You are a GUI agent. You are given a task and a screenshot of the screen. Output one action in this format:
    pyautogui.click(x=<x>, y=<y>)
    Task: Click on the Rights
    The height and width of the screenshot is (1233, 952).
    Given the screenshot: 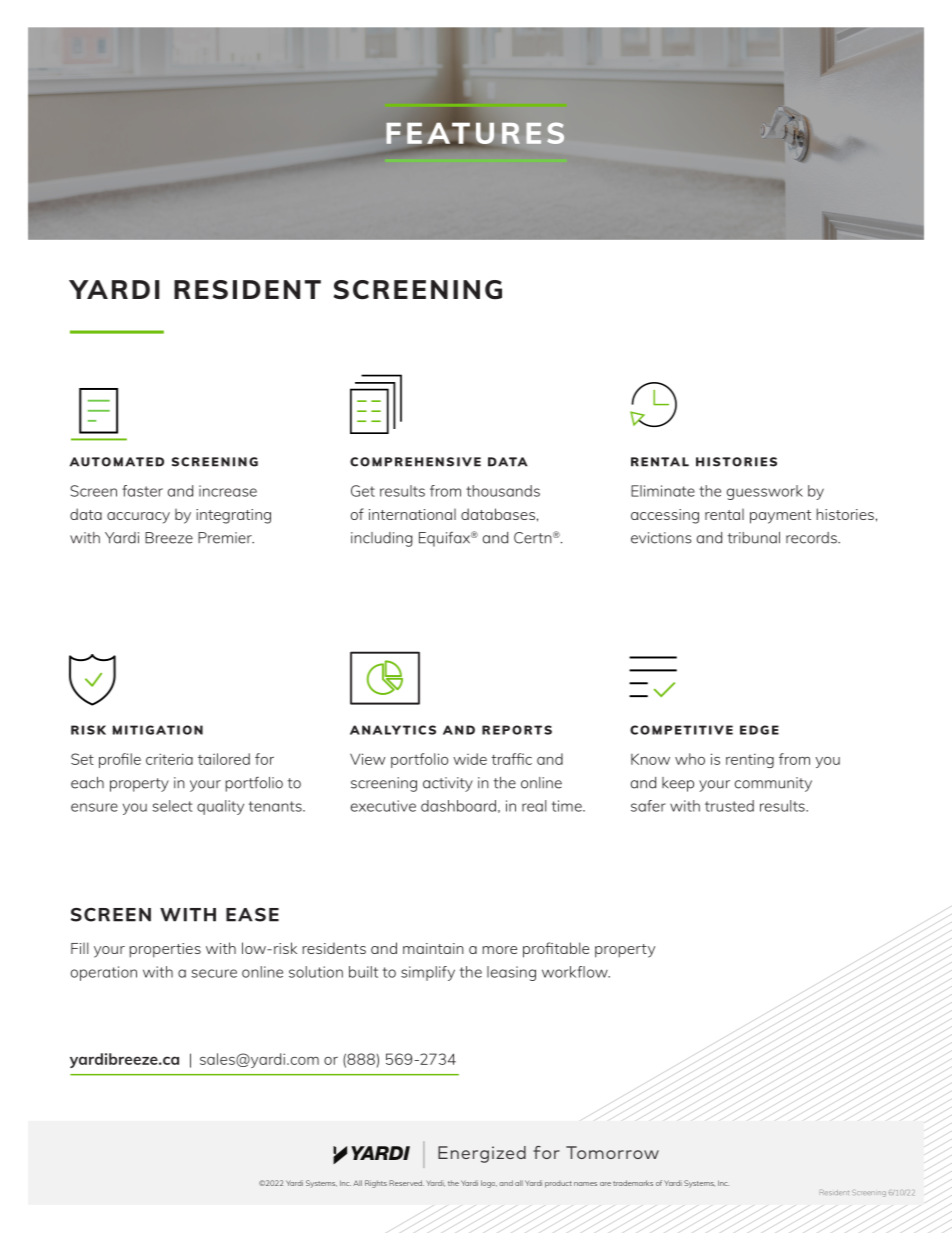 What is the action you would take?
    pyautogui.click(x=376, y=1184)
